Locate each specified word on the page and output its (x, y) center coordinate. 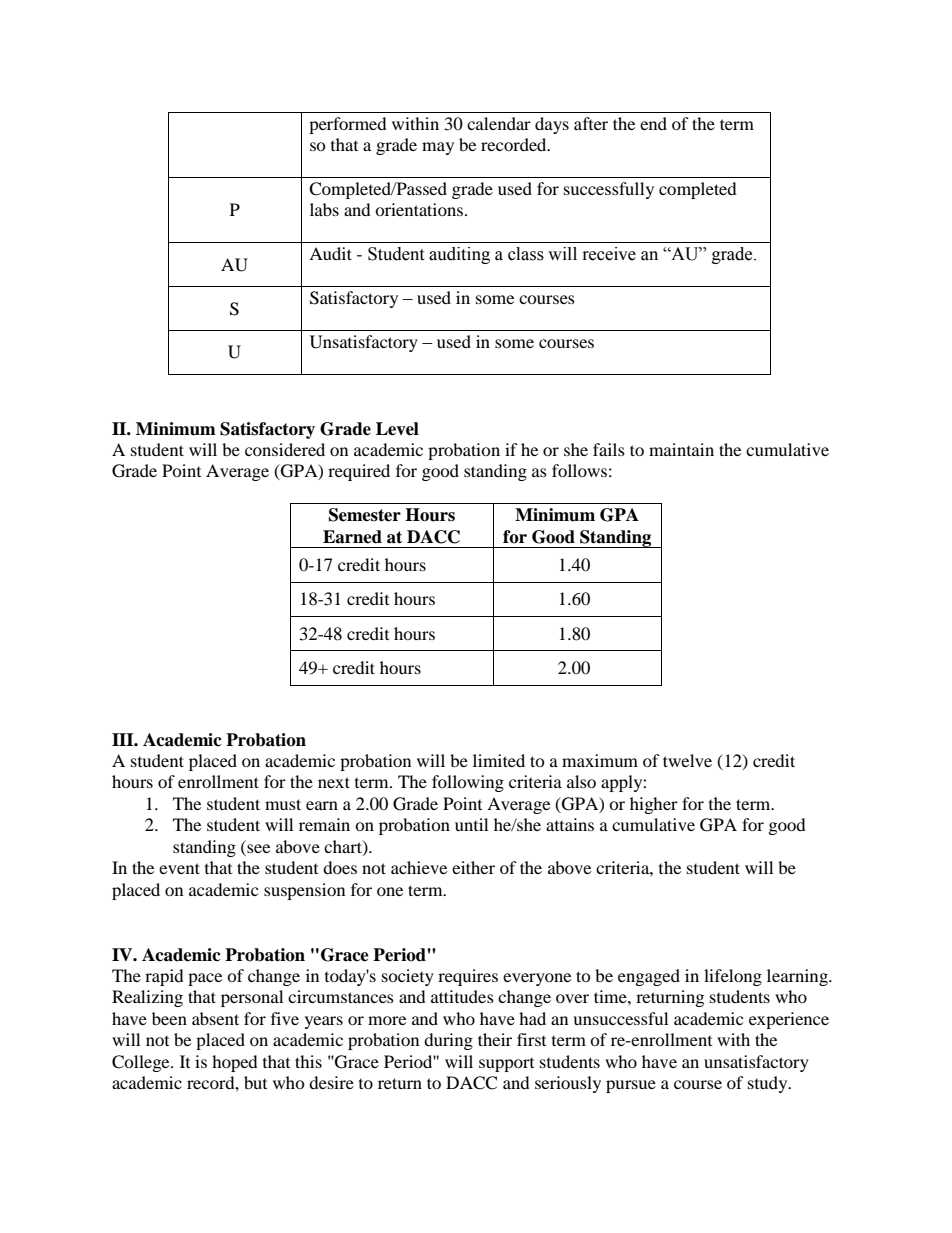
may (438, 148)
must (283, 804)
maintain (681, 449)
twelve (687, 760)
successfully (609, 190)
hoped (235, 1063)
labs (324, 209)
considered (285, 449)
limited (499, 760)
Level (397, 429)
